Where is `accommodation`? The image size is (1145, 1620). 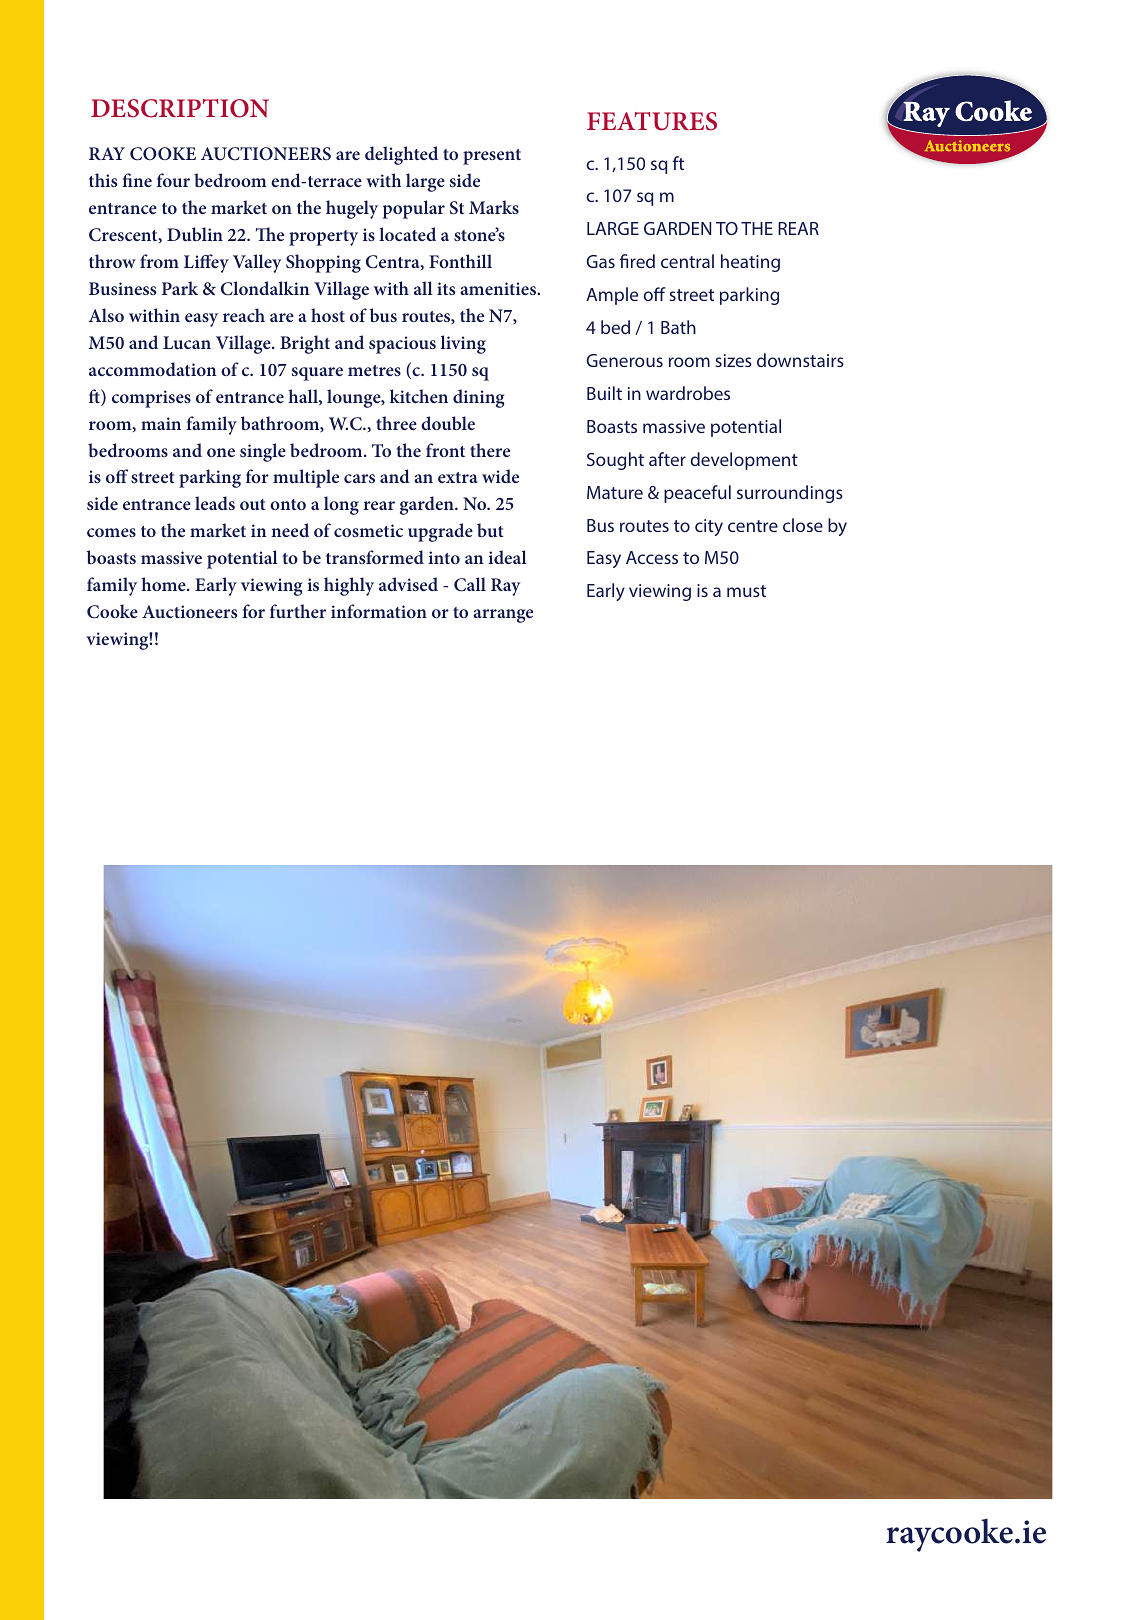
accommodation is located at coordinates (153, 369).
